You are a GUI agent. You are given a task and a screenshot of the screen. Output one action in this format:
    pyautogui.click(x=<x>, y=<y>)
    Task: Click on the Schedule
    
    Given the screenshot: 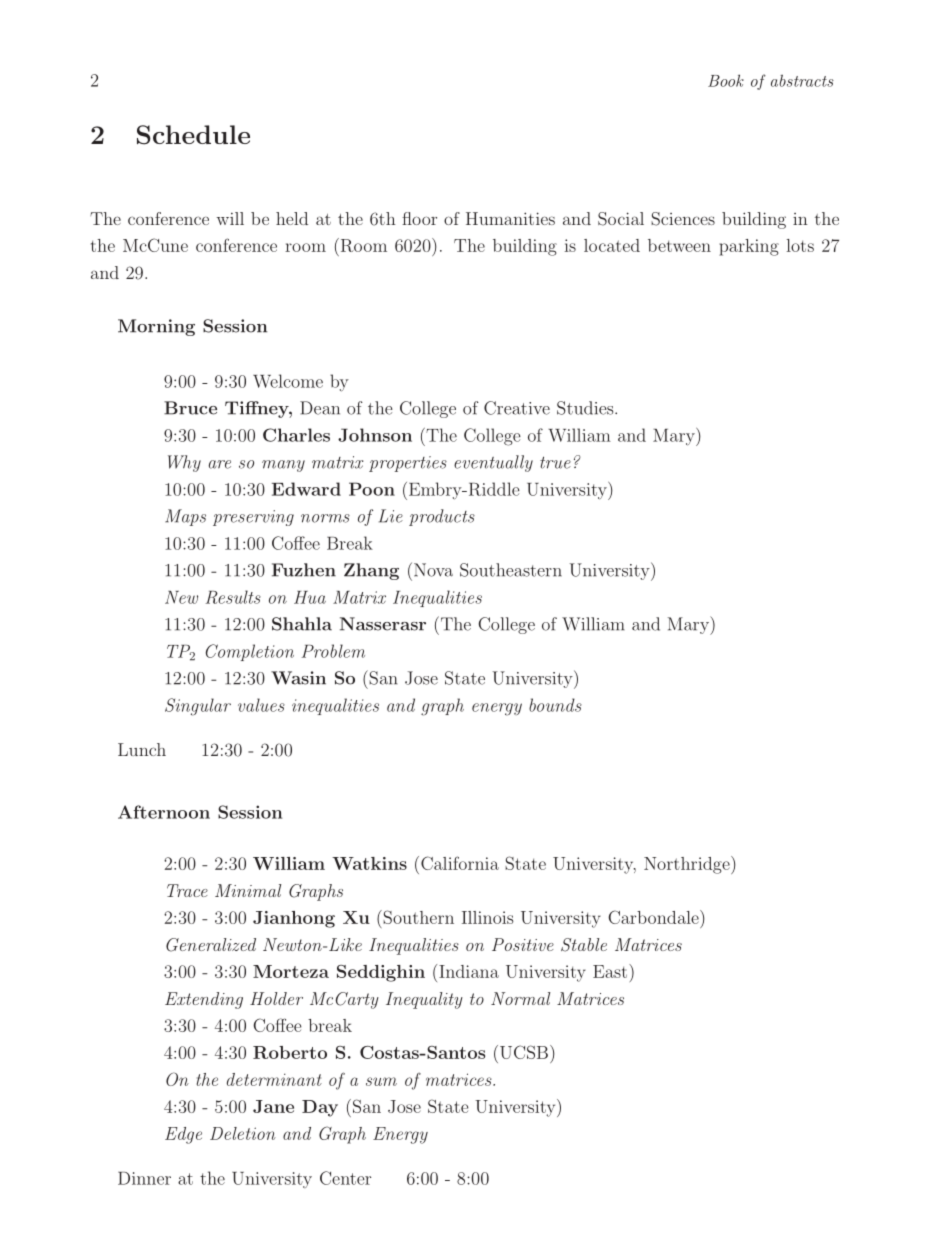 What is the action you would take?
    pyautogui.click(x=193, y=135)
